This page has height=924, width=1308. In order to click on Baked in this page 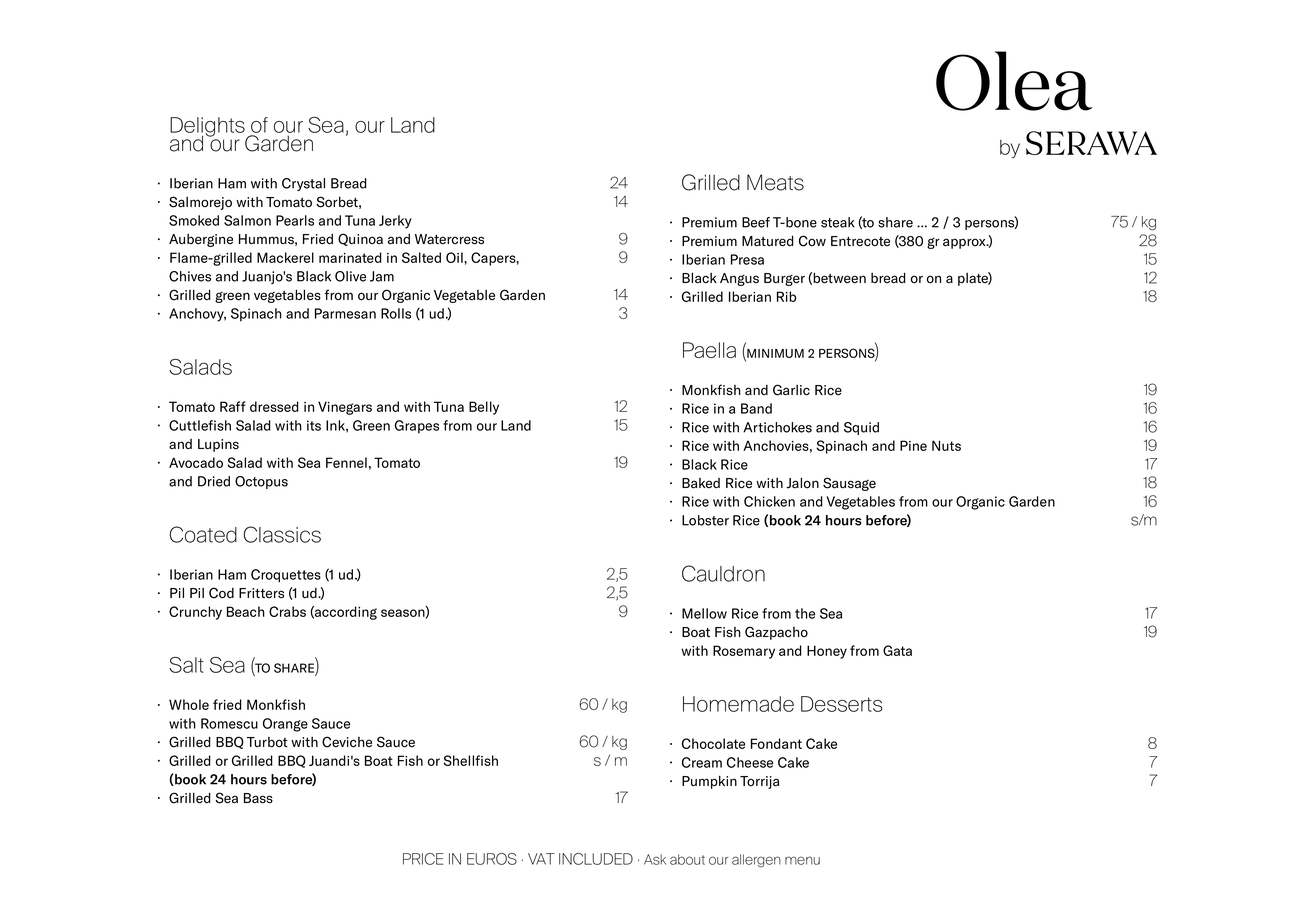, I will do `click(701, 483)`.
